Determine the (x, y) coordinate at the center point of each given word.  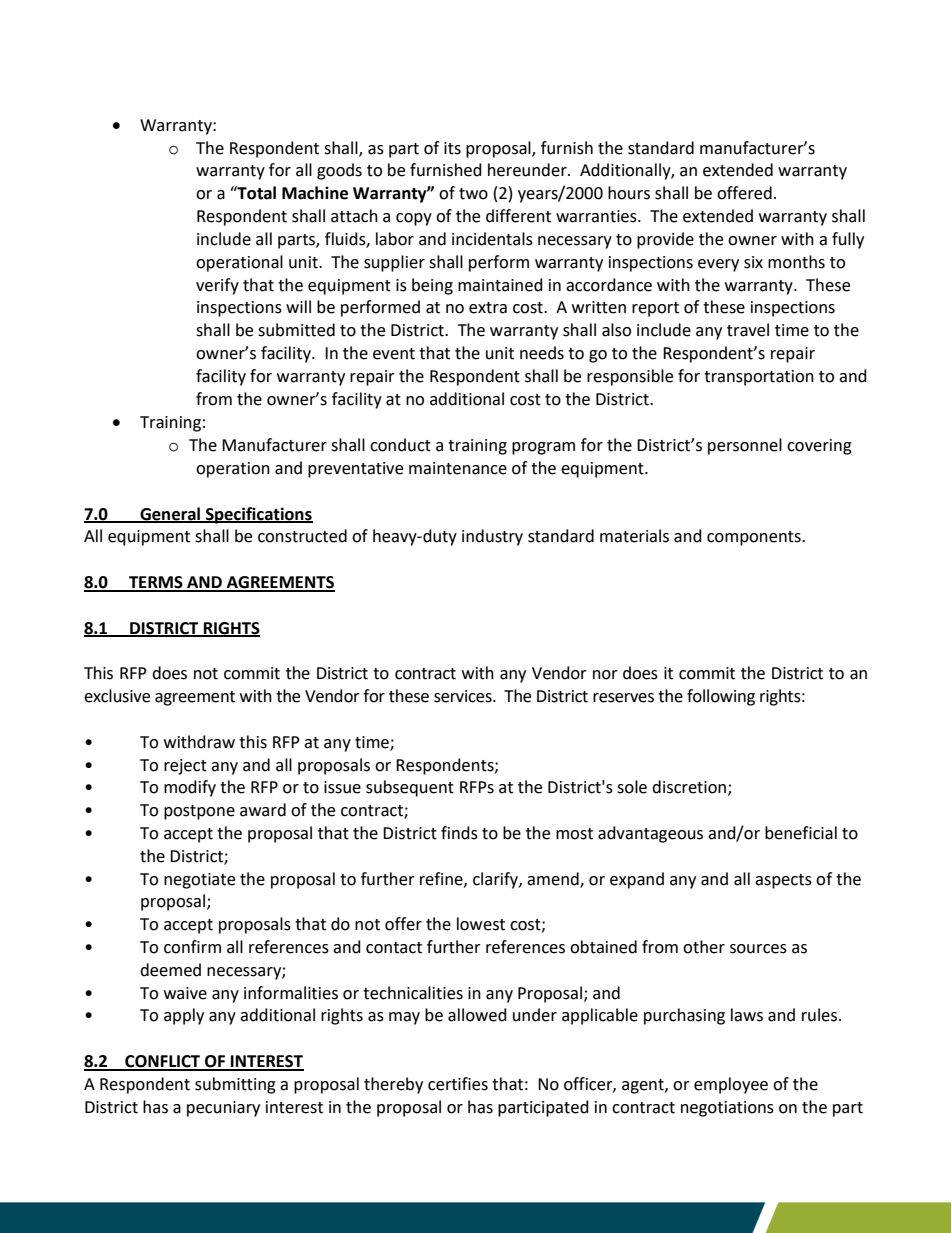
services (464, 696)
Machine (315, 193)
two (473, 194)
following (721, 697)
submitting (235, 1085)
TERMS (156, 583)
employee (731, 1085)
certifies (458, 1084)
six (753, 262)
